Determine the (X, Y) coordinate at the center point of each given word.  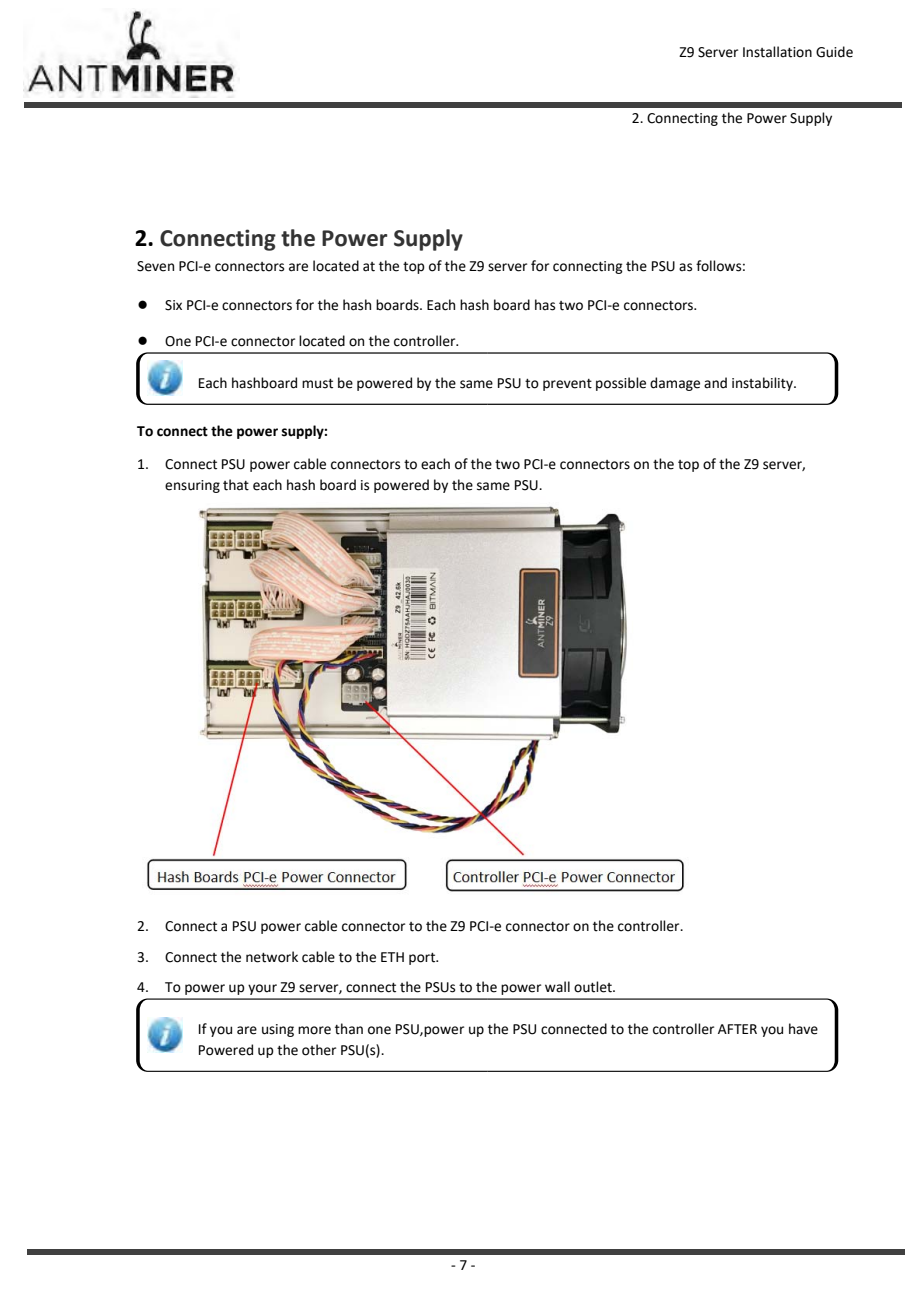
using (278, 1030)
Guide (834, 52)
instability (763, 384)
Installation (777, 52)
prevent (567, 385)
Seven (155, 266)
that (236, 485)
